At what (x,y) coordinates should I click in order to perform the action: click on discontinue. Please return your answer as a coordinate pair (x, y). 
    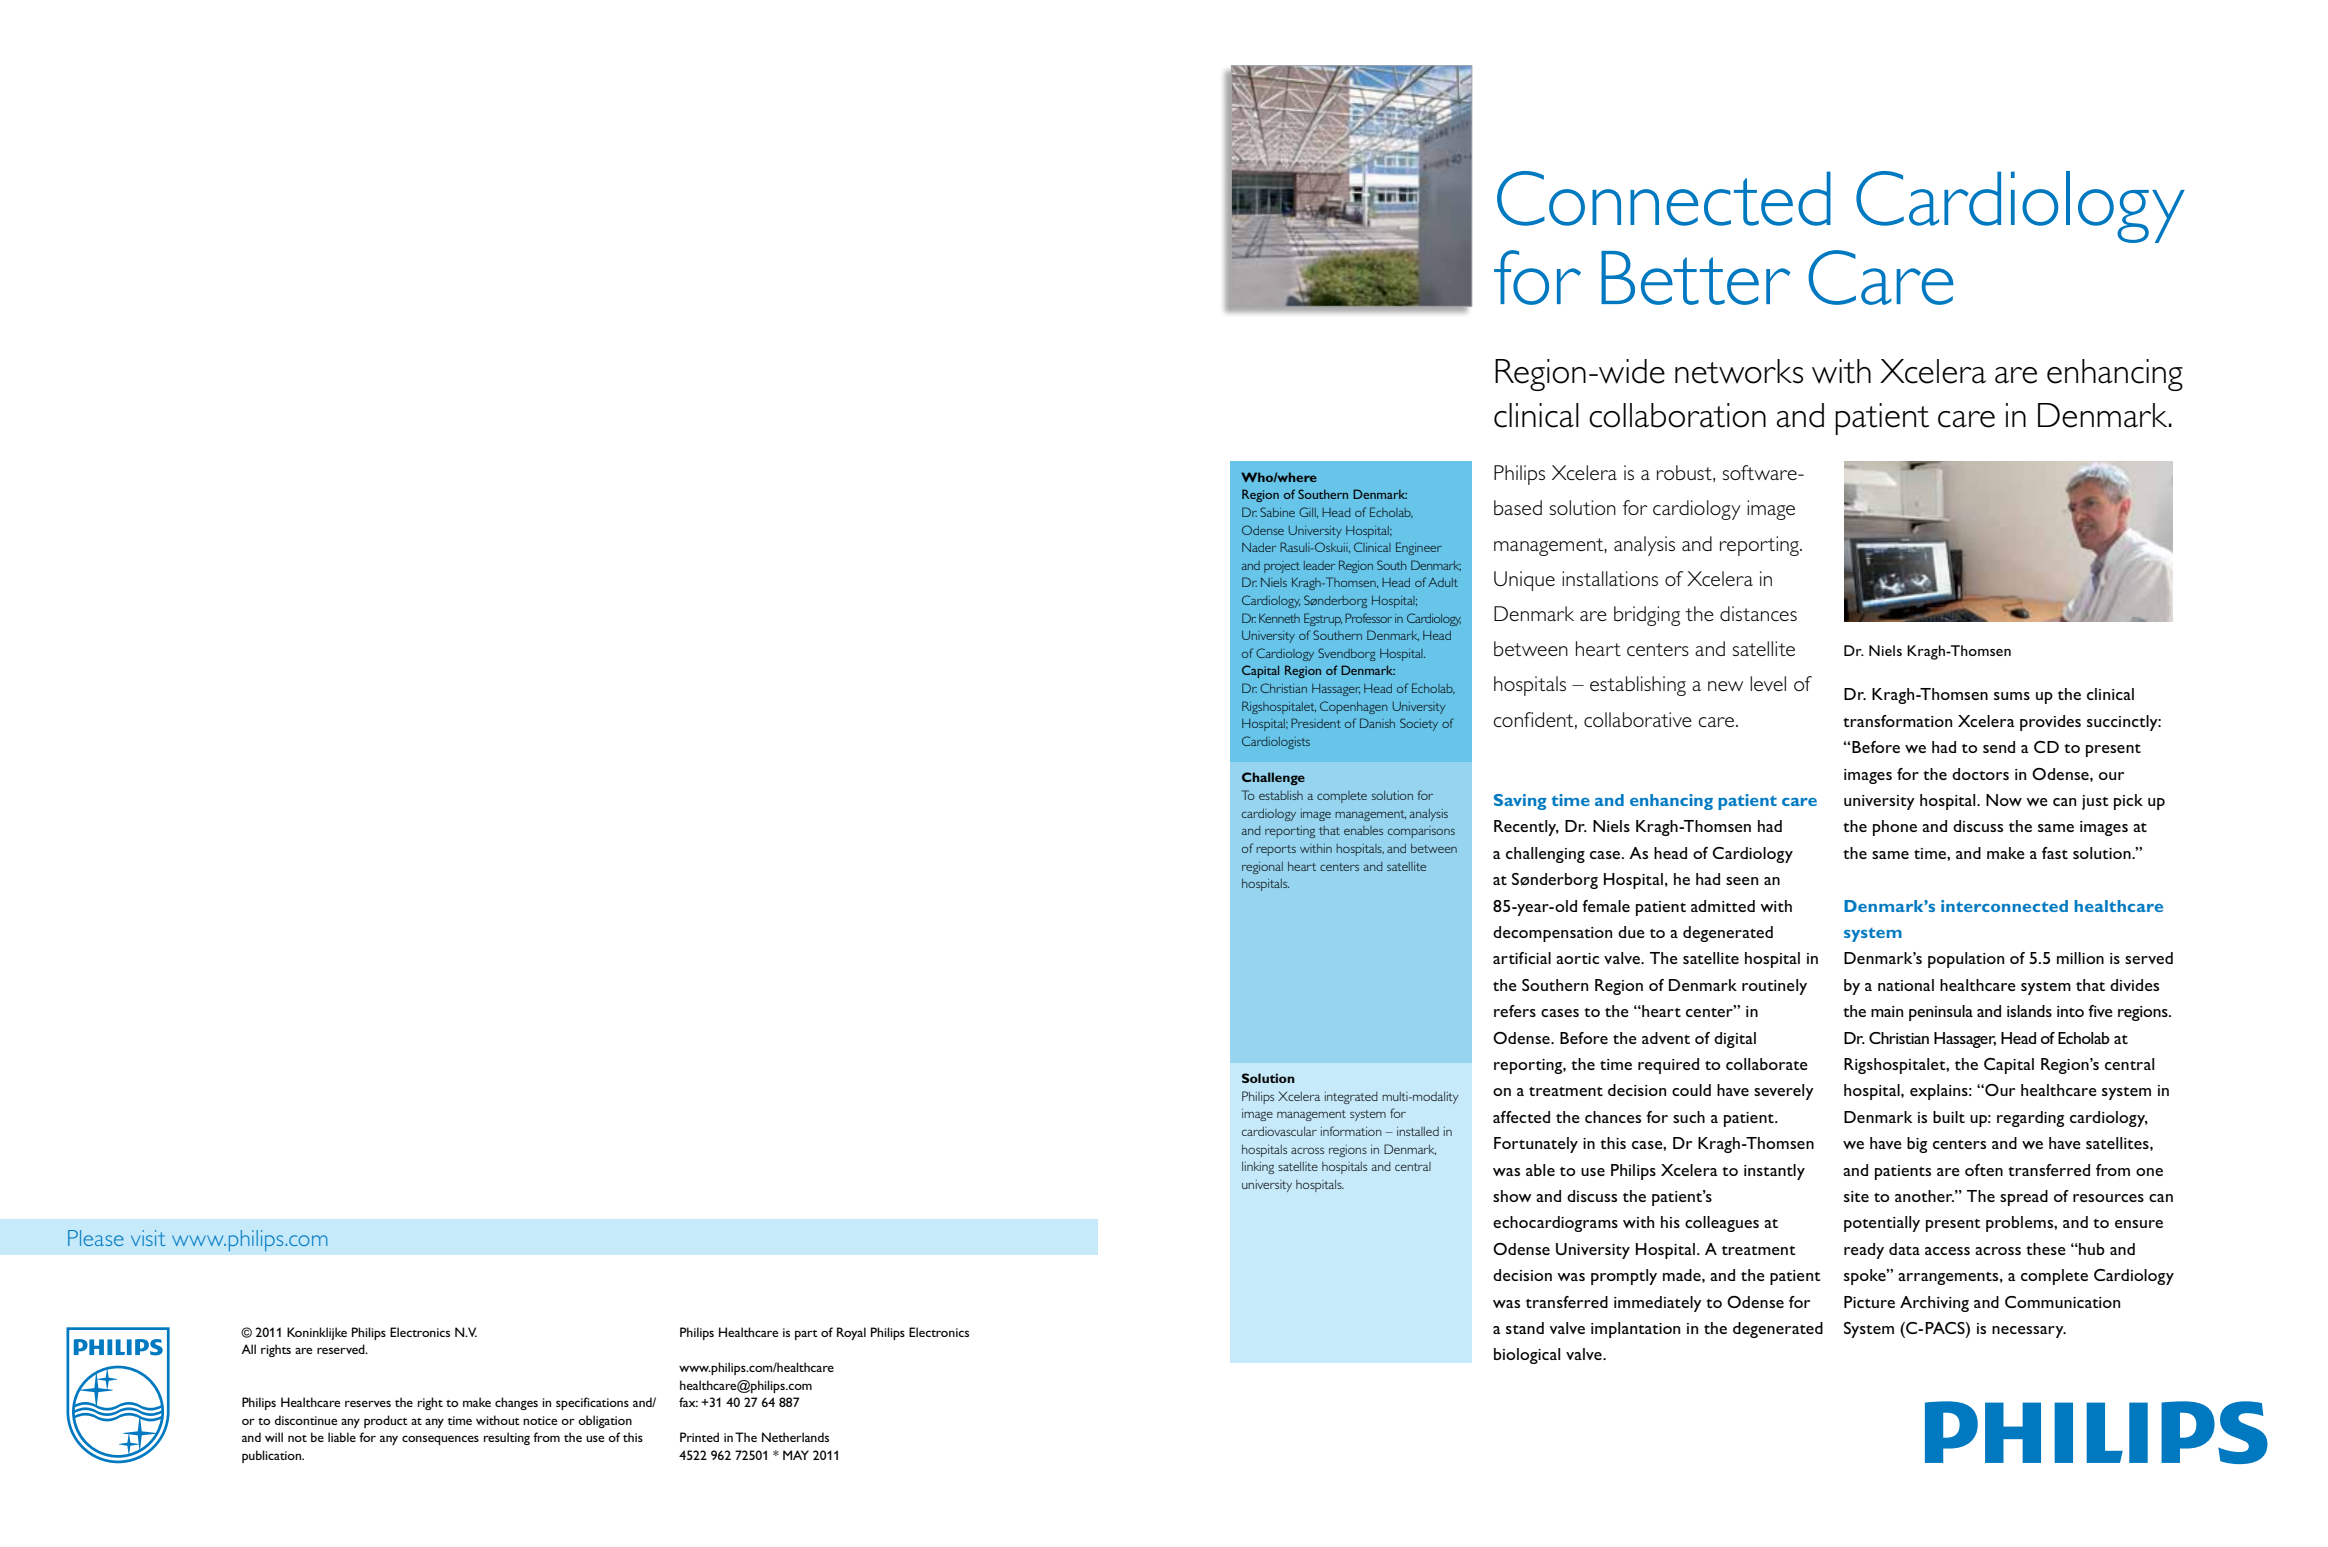
    Looking at the image, I should click on (306, 1420).
